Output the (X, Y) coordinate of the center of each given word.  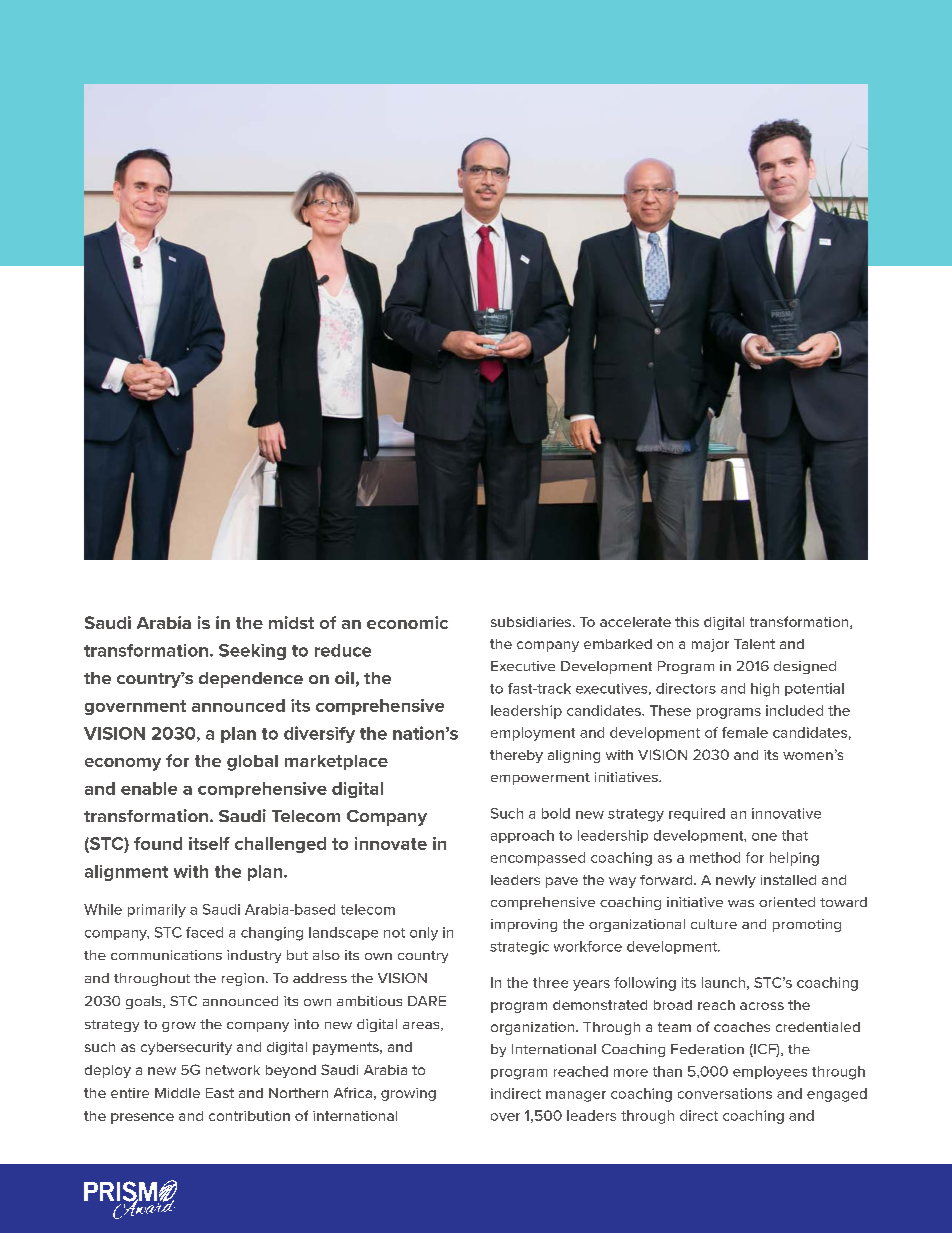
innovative (786, 813)
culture (714, 924)
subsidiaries (531, 622)
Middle (177, 1093)
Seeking (252, 652)
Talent (754, 644)
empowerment (540, 779)
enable (149, 788)
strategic (519, 948)
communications (166, 955)
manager (576, 1096)
